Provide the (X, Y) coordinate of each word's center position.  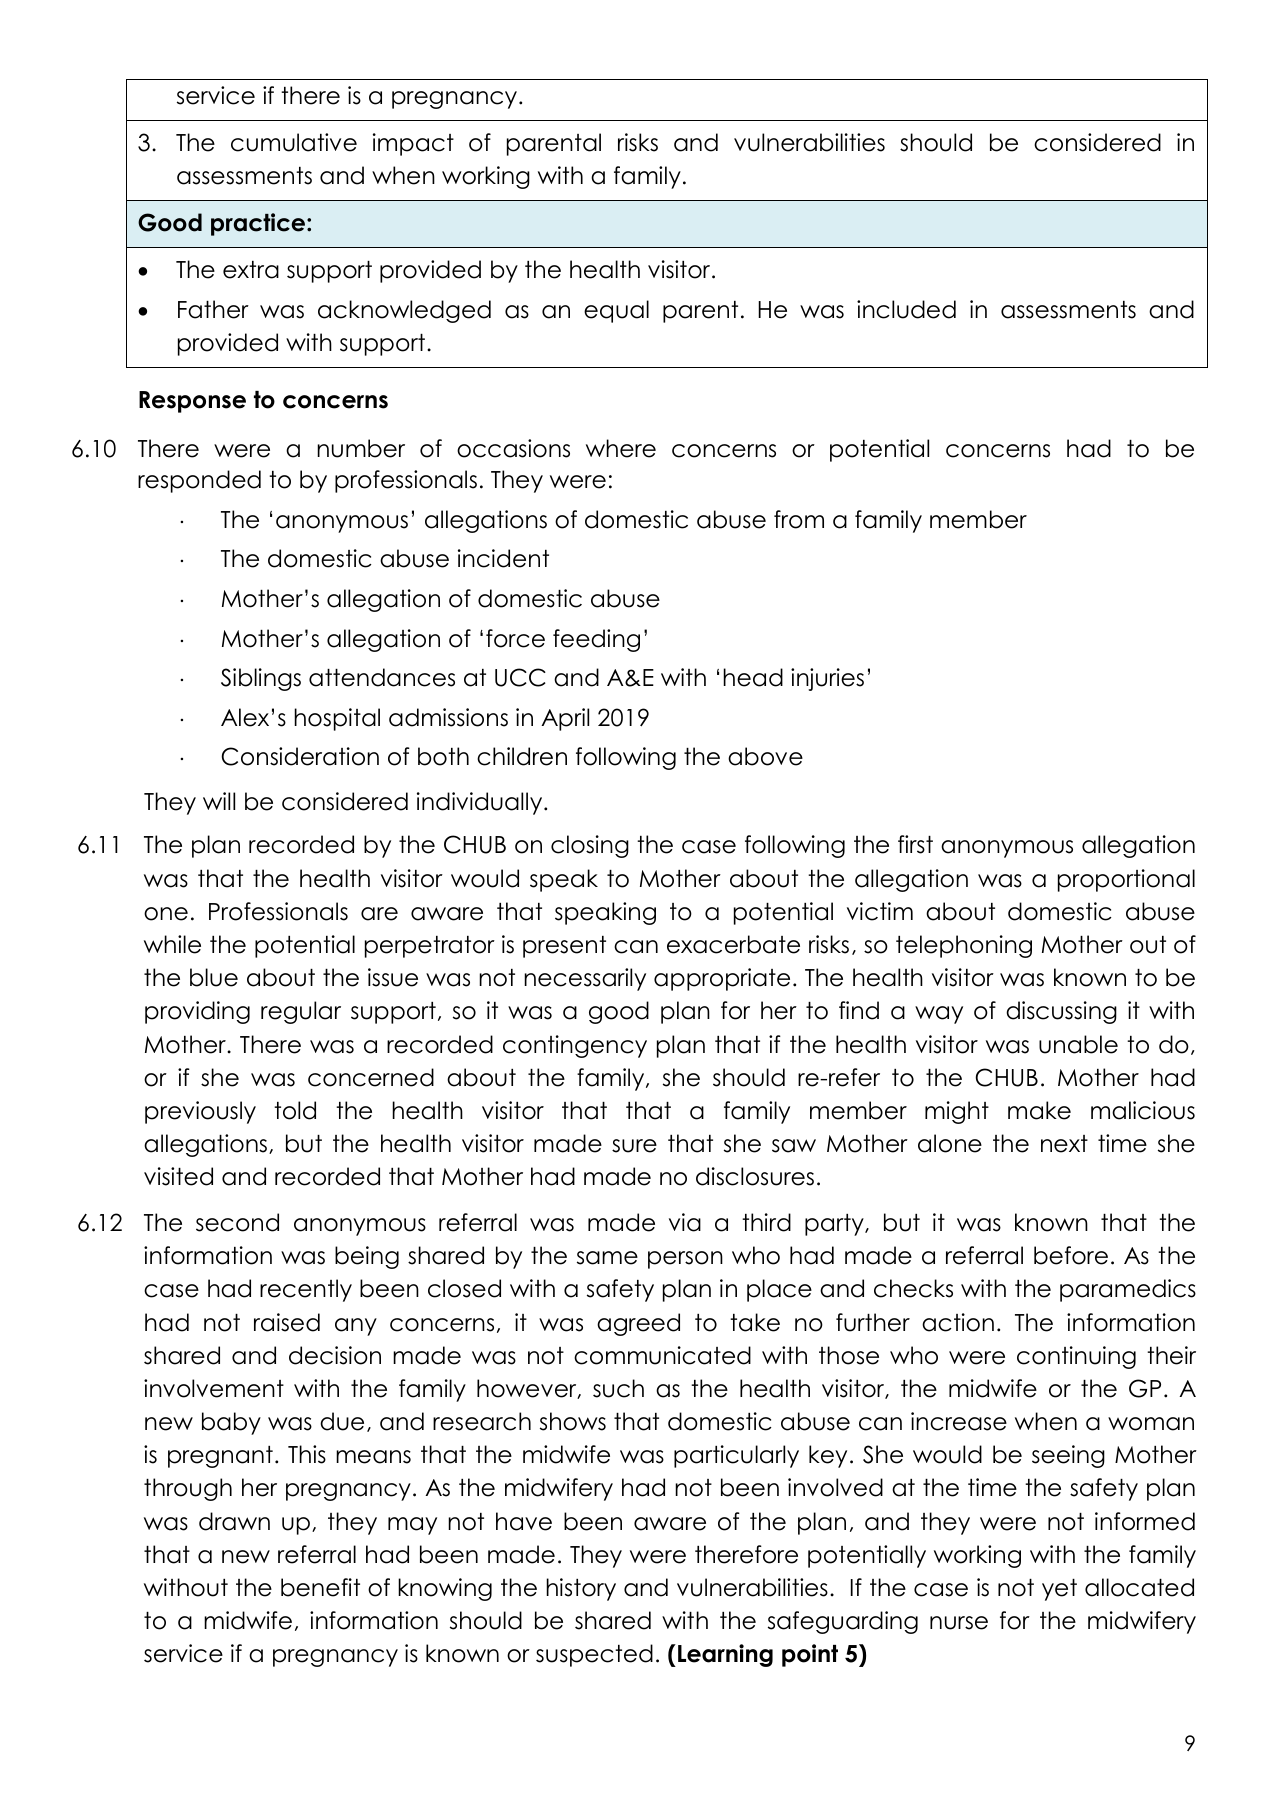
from (799, 519)
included (906, 309)
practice (259, 224)
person (685, 1260)
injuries (827, 679)
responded (199, 481)
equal (616, 311)
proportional (1126, 880)
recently (306, 1290)
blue (214, 977)
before (1071, 1255)
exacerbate (733, 944)
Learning (725, 1655)
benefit (320, 1587)
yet (1059, 1590)
